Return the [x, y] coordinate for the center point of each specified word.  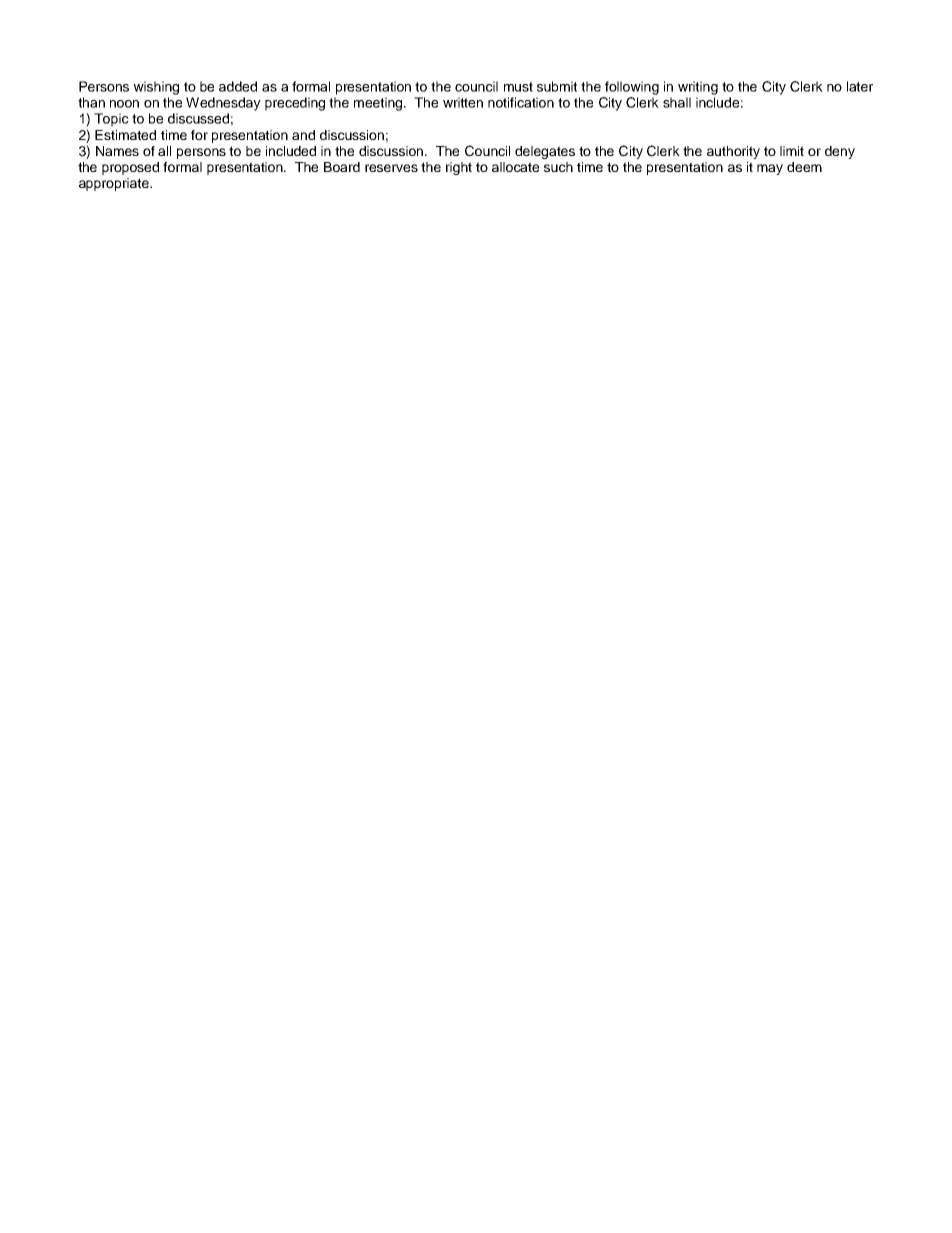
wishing [156, 88]
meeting [379, 104]
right [459, 168]
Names [117, 151]
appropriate [115, 184]
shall [677, 102]
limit [792, 151]
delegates [545, 152]
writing [698, 88]
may [770, 169]
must [518, 87]
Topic [111, 120]
